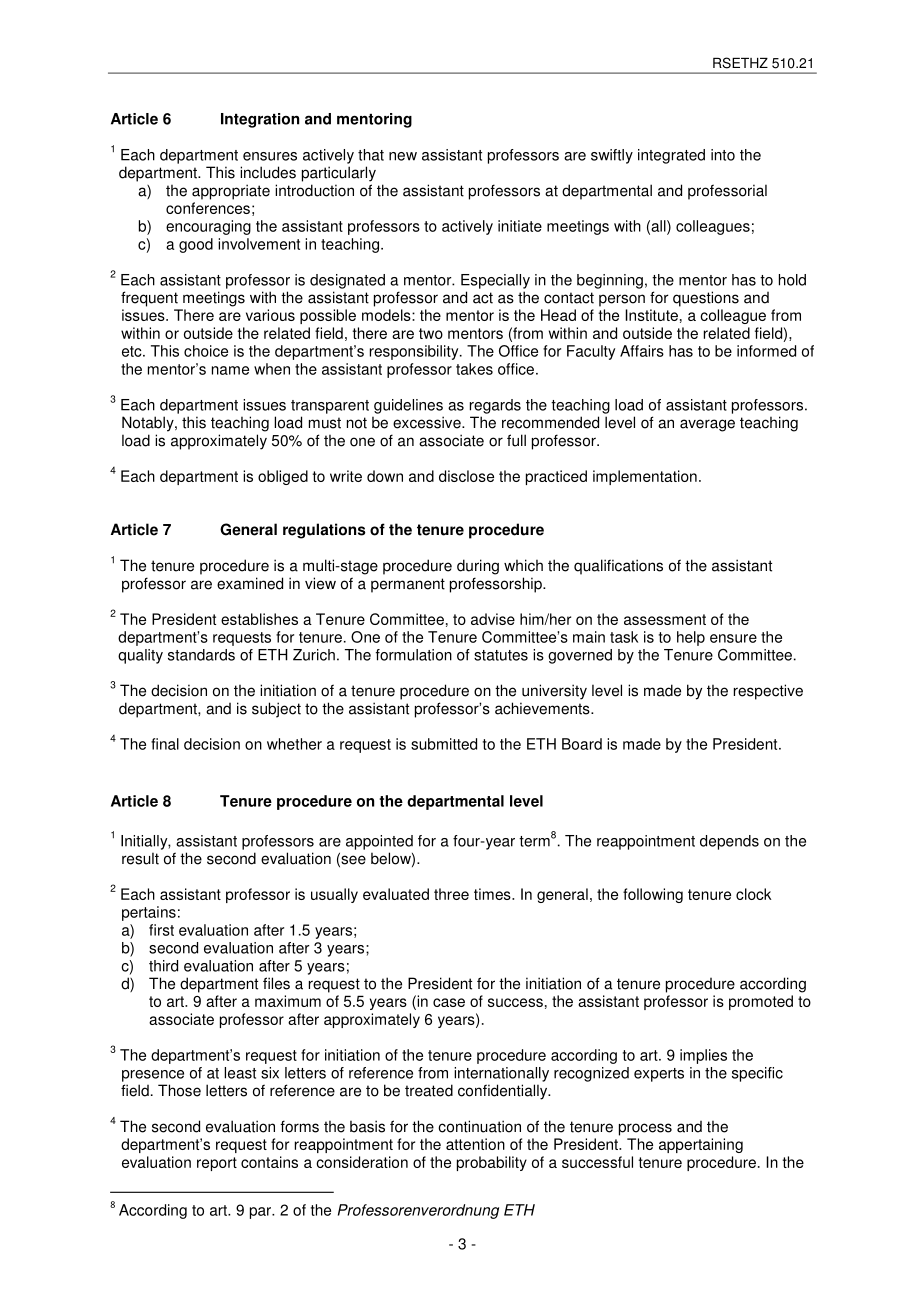 The height and width of the screenshot is (1308, 924). I want to click on pertains, so click(149, 913).
